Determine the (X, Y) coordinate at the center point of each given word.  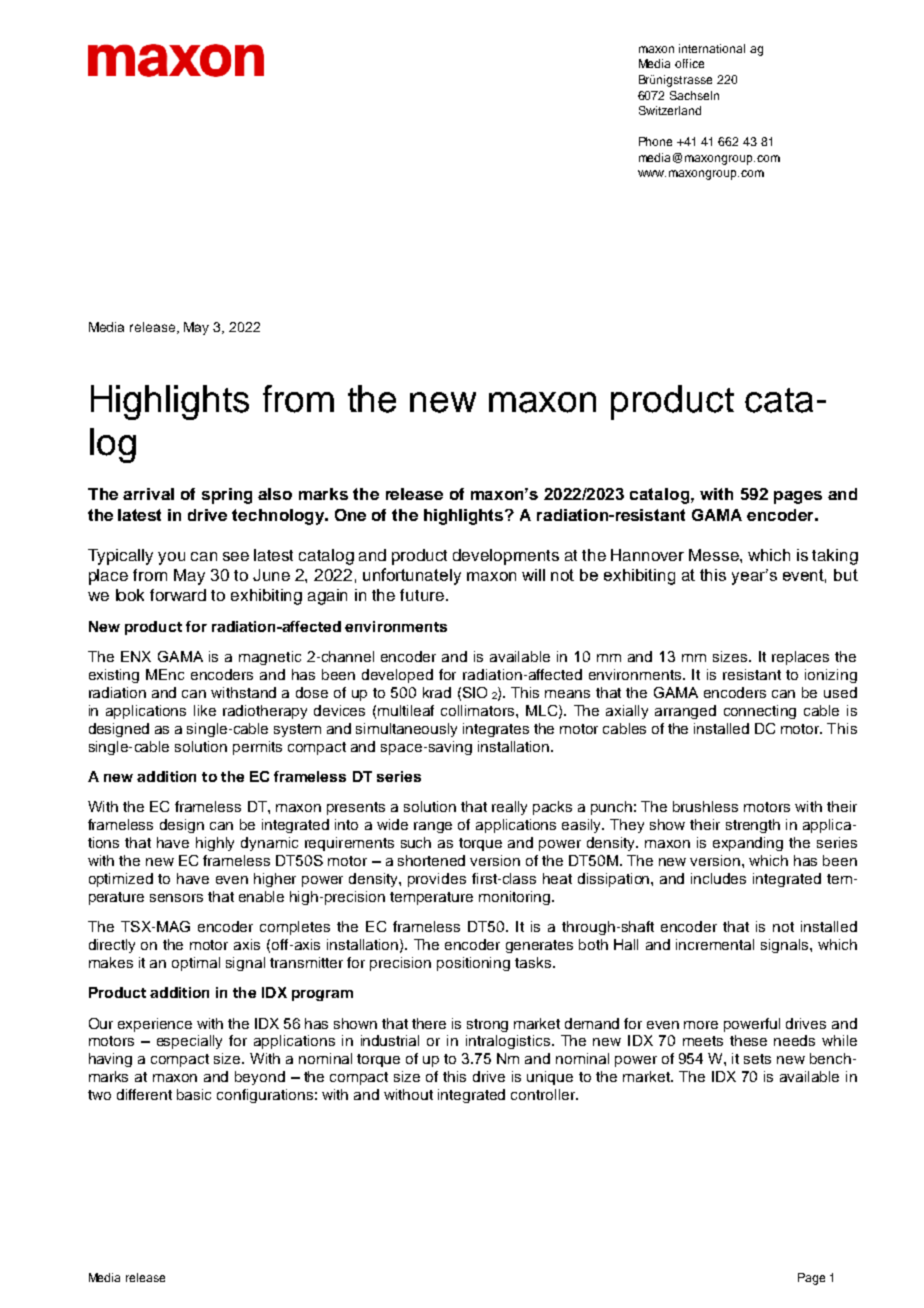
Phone (655, 141)
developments (506, 557)
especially (189, 1042)
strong (487, 1025)
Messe (715, 555)
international (712, 48)
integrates (496, 730)
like (205, 710)
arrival (148, 494)
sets (757, 1059)
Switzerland (670, 110)
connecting (760, 712)
